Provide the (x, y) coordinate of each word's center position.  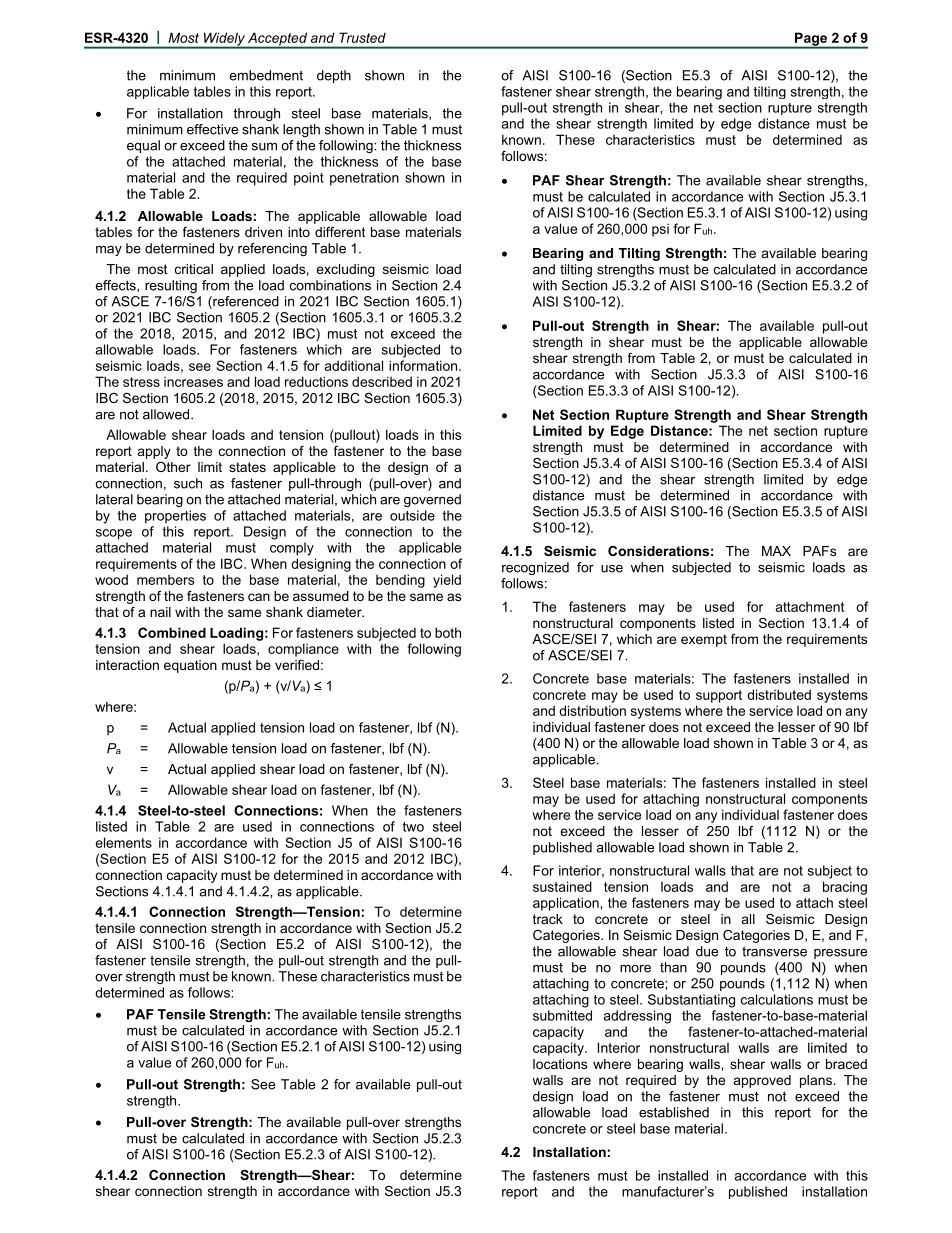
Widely (224, 40)
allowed (167, 414)
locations (560, 1064)
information (423, 365)
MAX (776, 551)
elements (124, 842)
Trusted (362, 37)
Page (811, 40)
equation (190, 666)
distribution (592, 710)
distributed (779, 694)
